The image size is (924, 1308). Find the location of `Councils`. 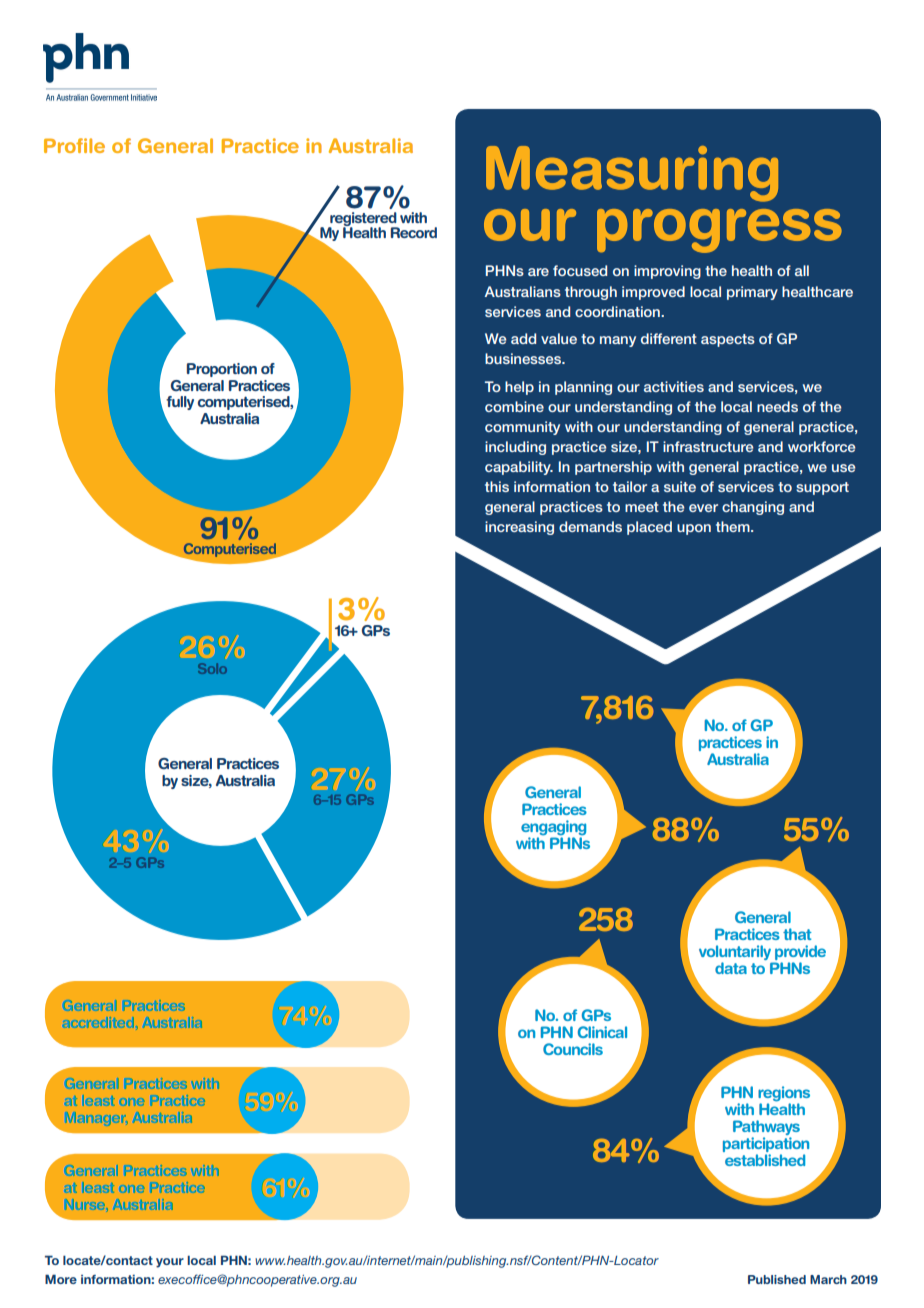

Councils is located at coordinates (573, 1049).
